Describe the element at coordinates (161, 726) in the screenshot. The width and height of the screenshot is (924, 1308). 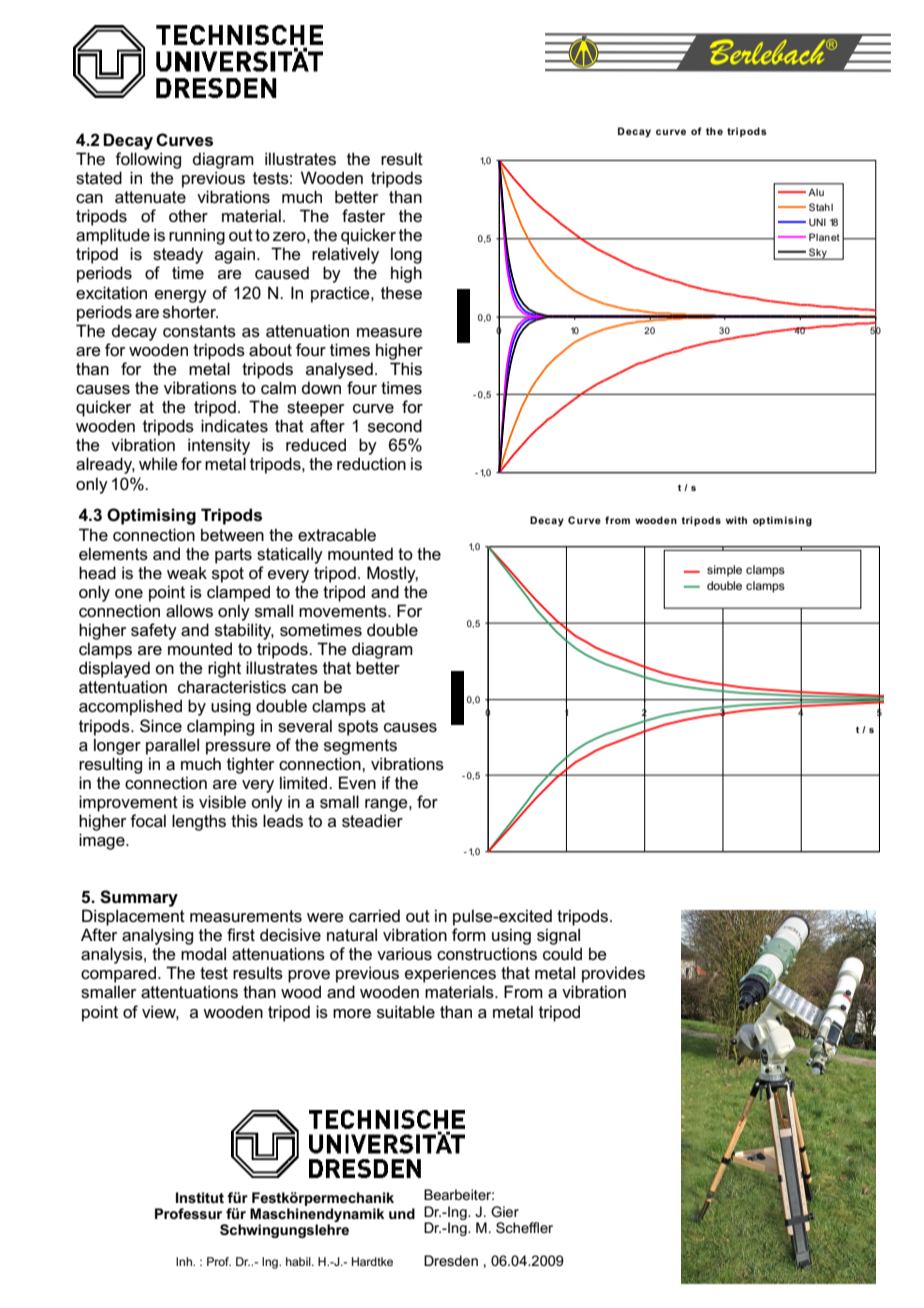
I see `Since` at that location.
